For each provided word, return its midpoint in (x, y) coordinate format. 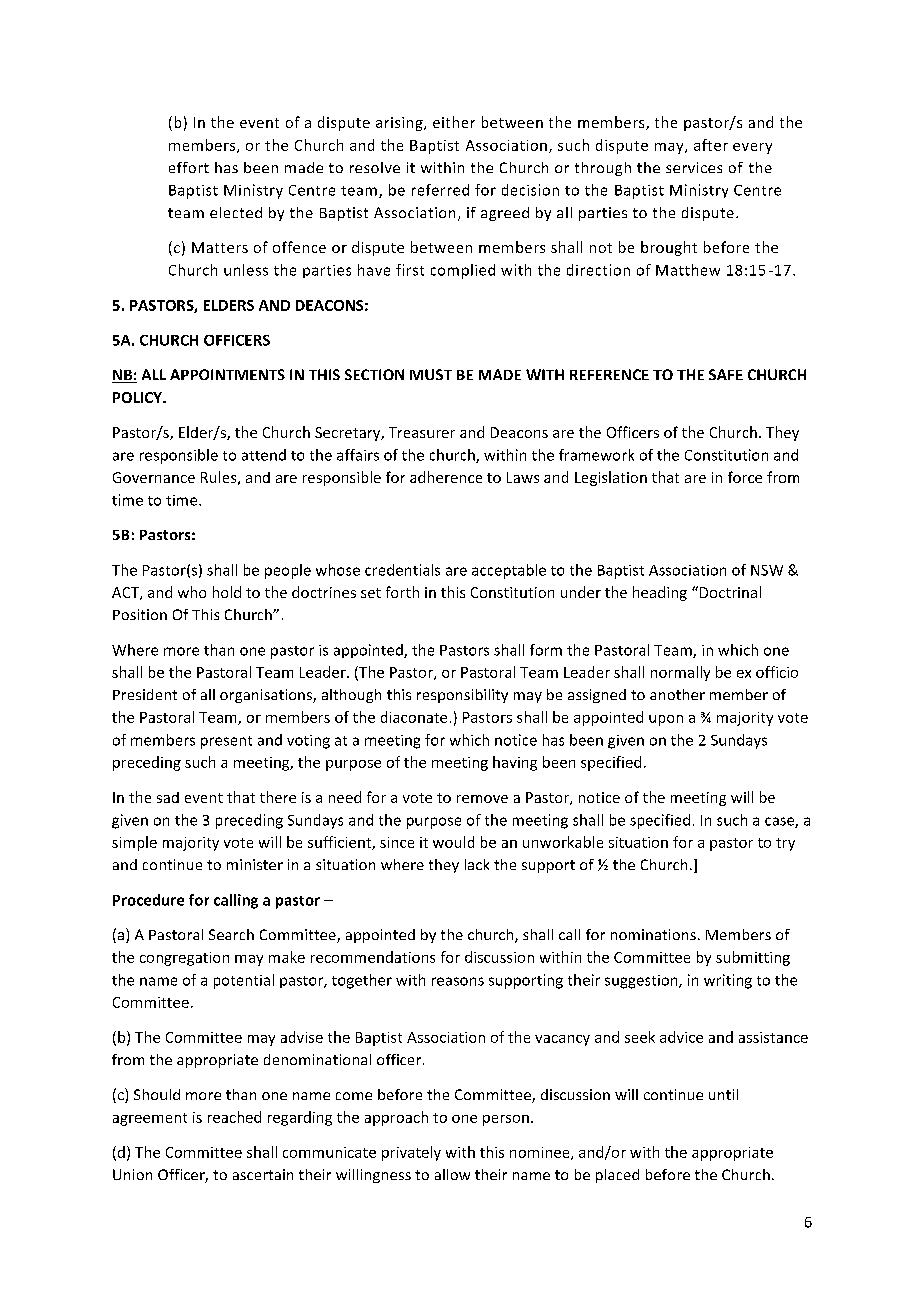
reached (234, 1117)
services (694, 167)
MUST (431, 374)
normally (680, 673)
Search (231, 934)
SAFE (726, 374)
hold (227, 592)
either (454, 122)
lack (477, 864)
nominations (653, 934)
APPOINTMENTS (227, 374)
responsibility (462, 696)
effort (189, 167)
